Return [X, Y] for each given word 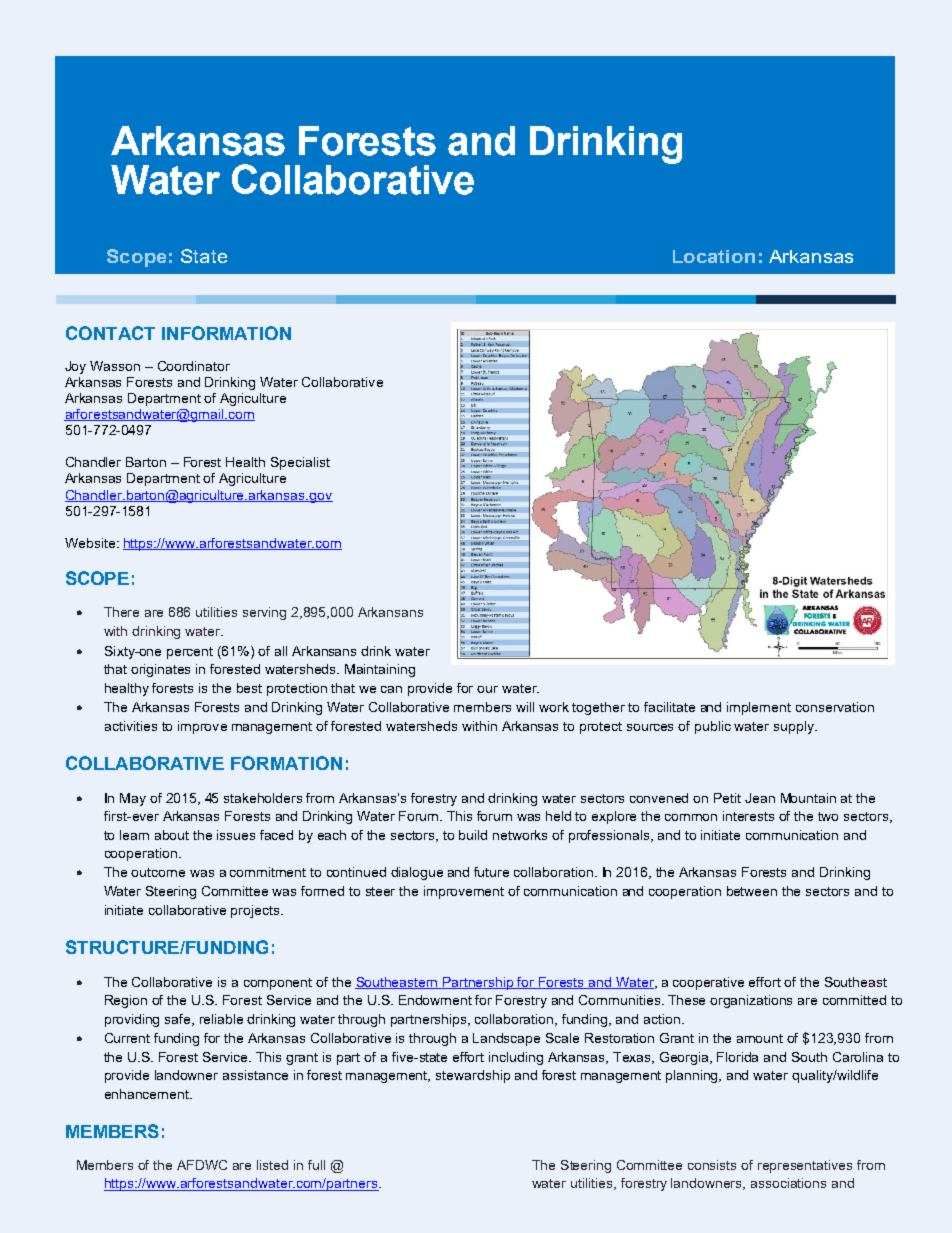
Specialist [300, 463]
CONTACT [110, 333]
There [121, 612]
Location [714, 256]
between [752, 891]
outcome [158, 872]
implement [759, 708]
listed [272, 1165]
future [491, 872]
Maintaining [380, 670]
